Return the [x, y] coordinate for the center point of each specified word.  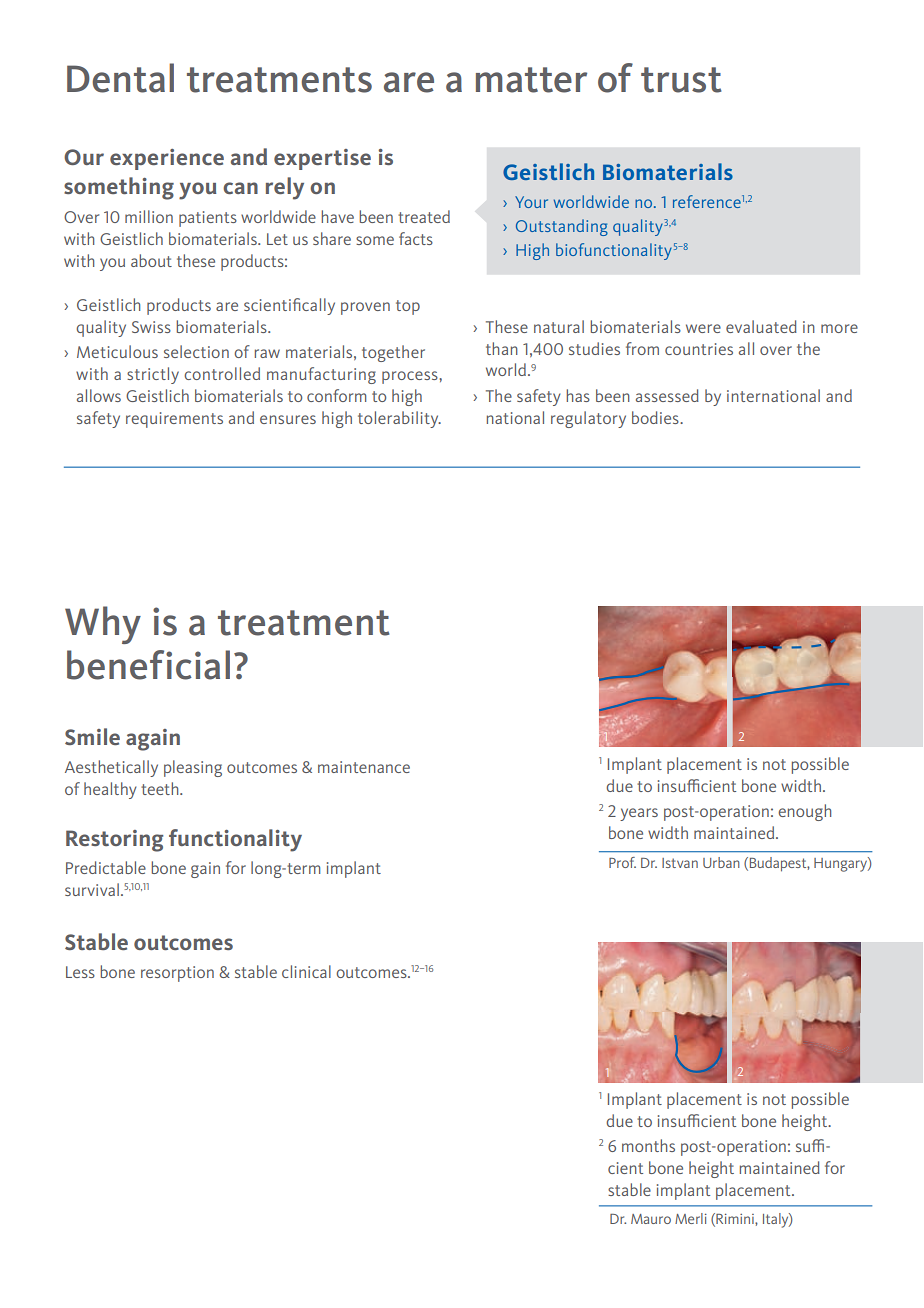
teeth [161, 788]
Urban [721, 862]
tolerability [399, 419]
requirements [174, 420]
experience [167, 159]
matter [531, 80]
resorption [177, 974]
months [648, 1145]
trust [681, 80]
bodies [656, 417]
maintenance [364, 767]
